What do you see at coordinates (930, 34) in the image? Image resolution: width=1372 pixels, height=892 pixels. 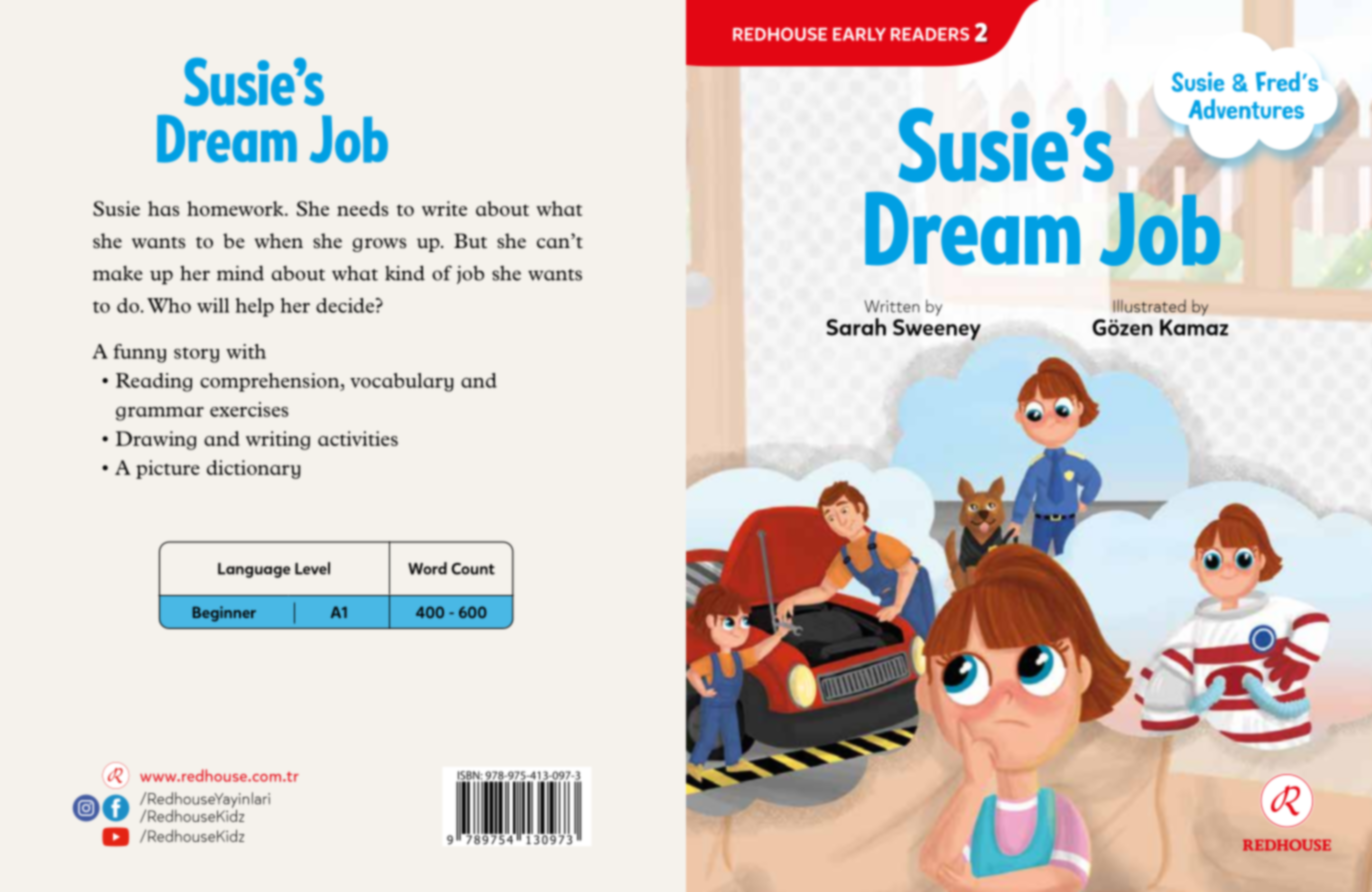 I see `READERS` at bounding box center [930, 34].
